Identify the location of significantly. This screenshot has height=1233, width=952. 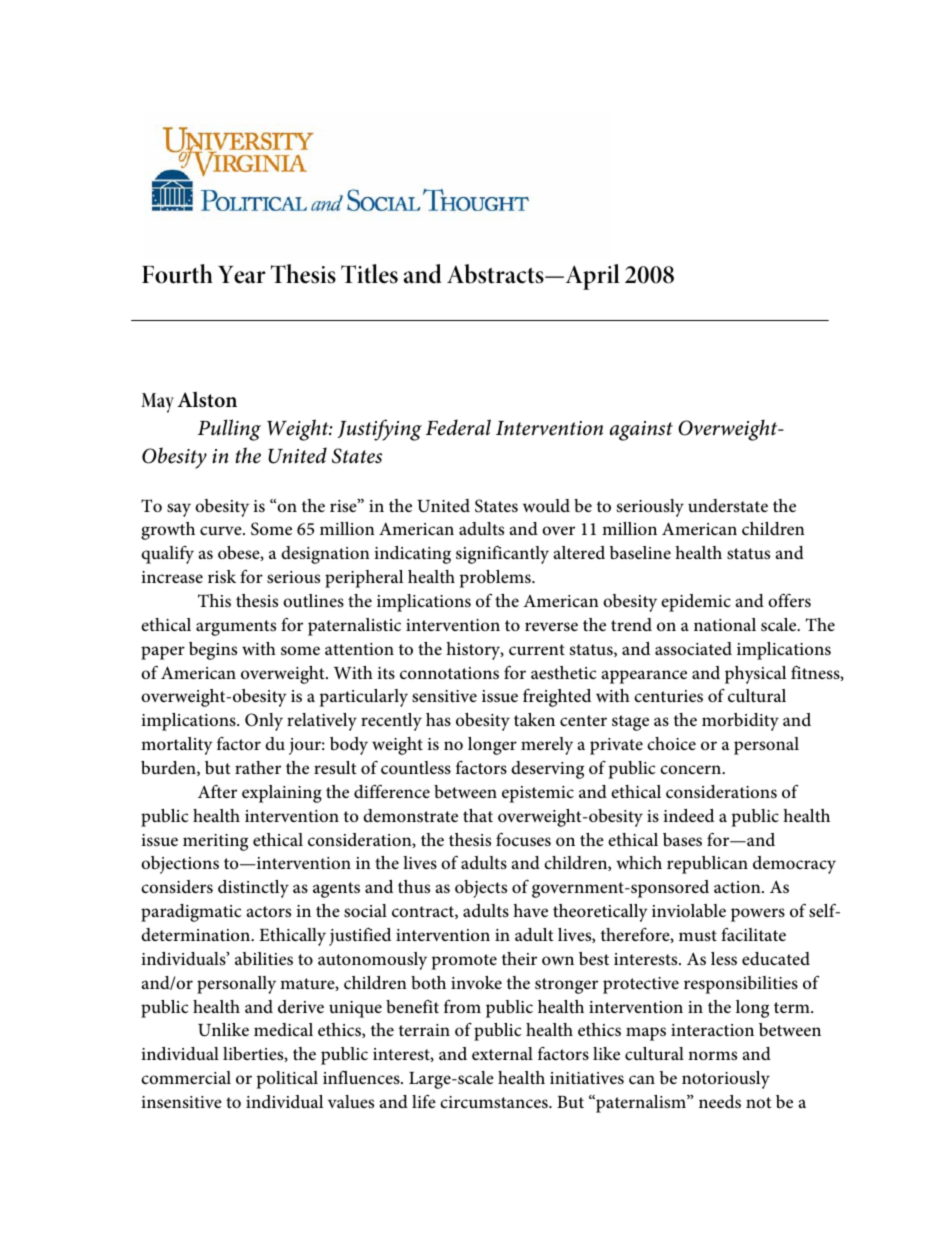
(502, 554).
